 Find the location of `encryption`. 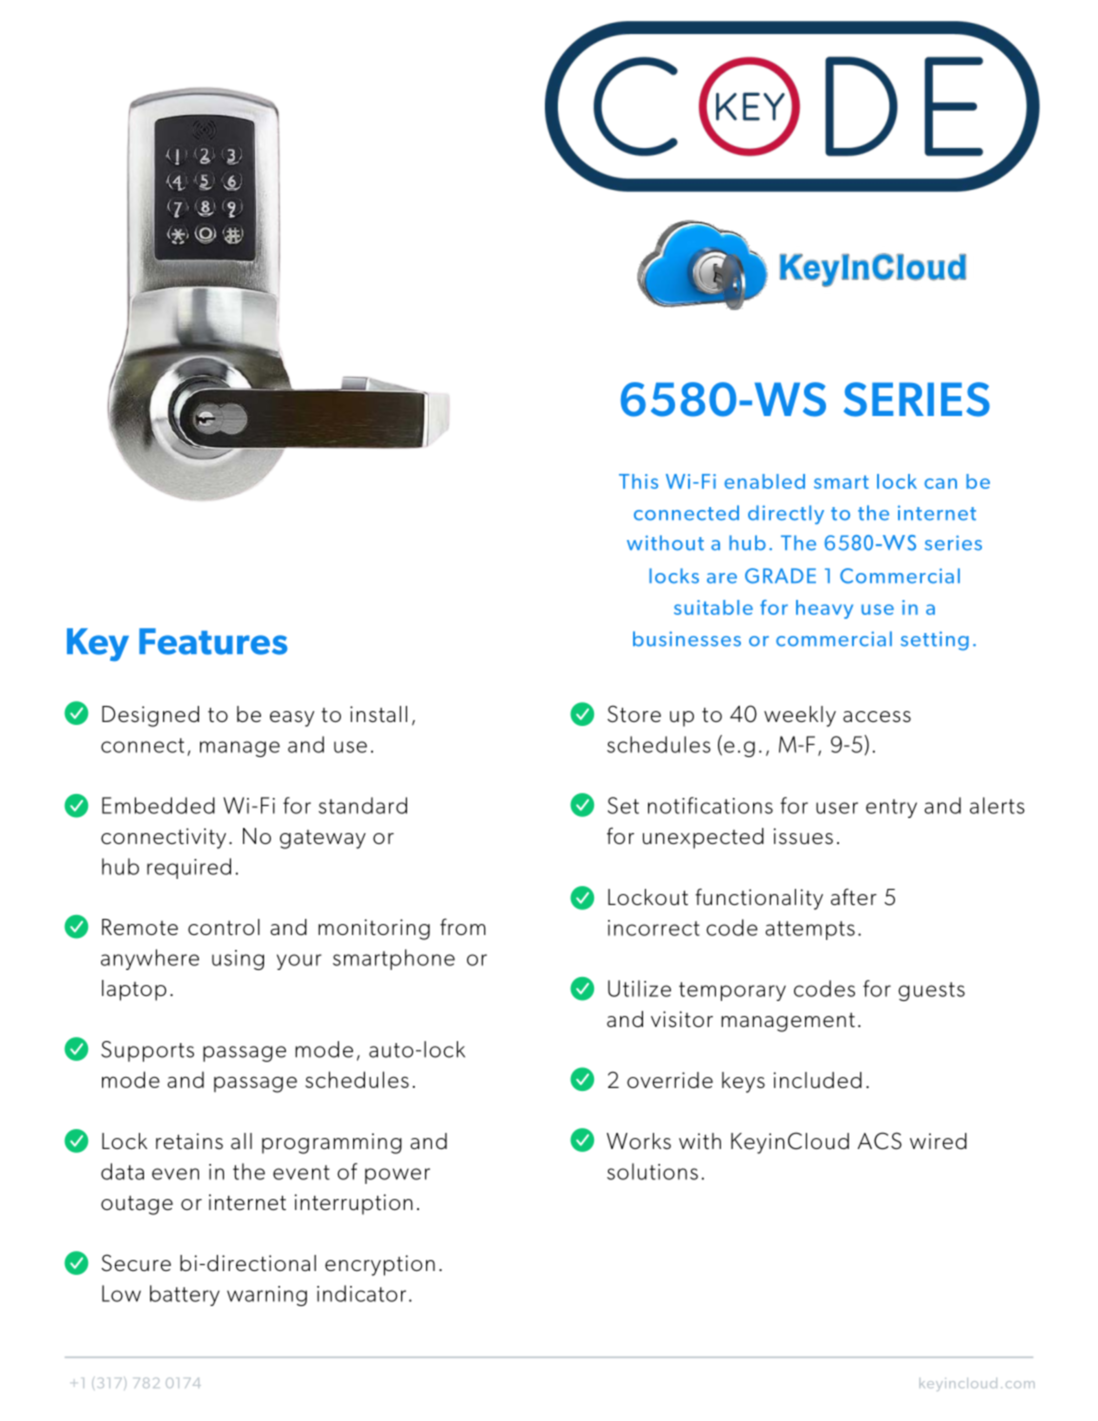

encryption is located at coordinates (380, 1265).
